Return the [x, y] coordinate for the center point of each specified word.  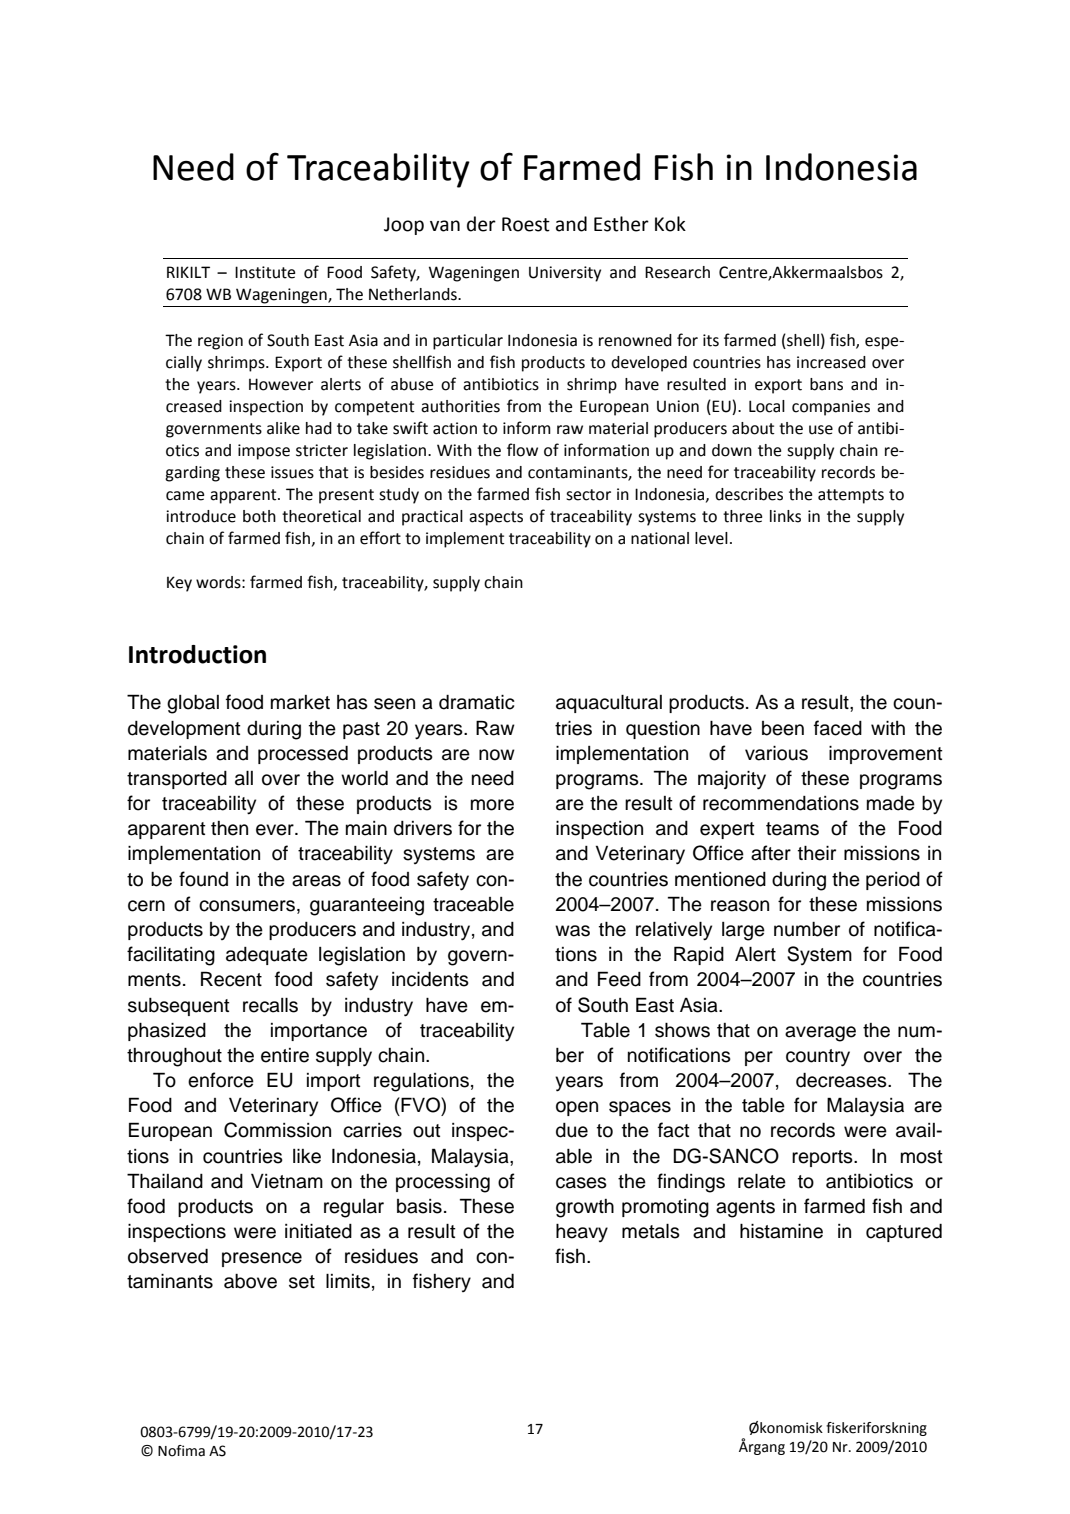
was [572, 931]
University [565, 274]
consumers [247, 906]
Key [179, 584]
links [785, 516]
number [807, 929]
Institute [265, 272]
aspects [496, 518]
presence [262, 1259]
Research [677, 272]
